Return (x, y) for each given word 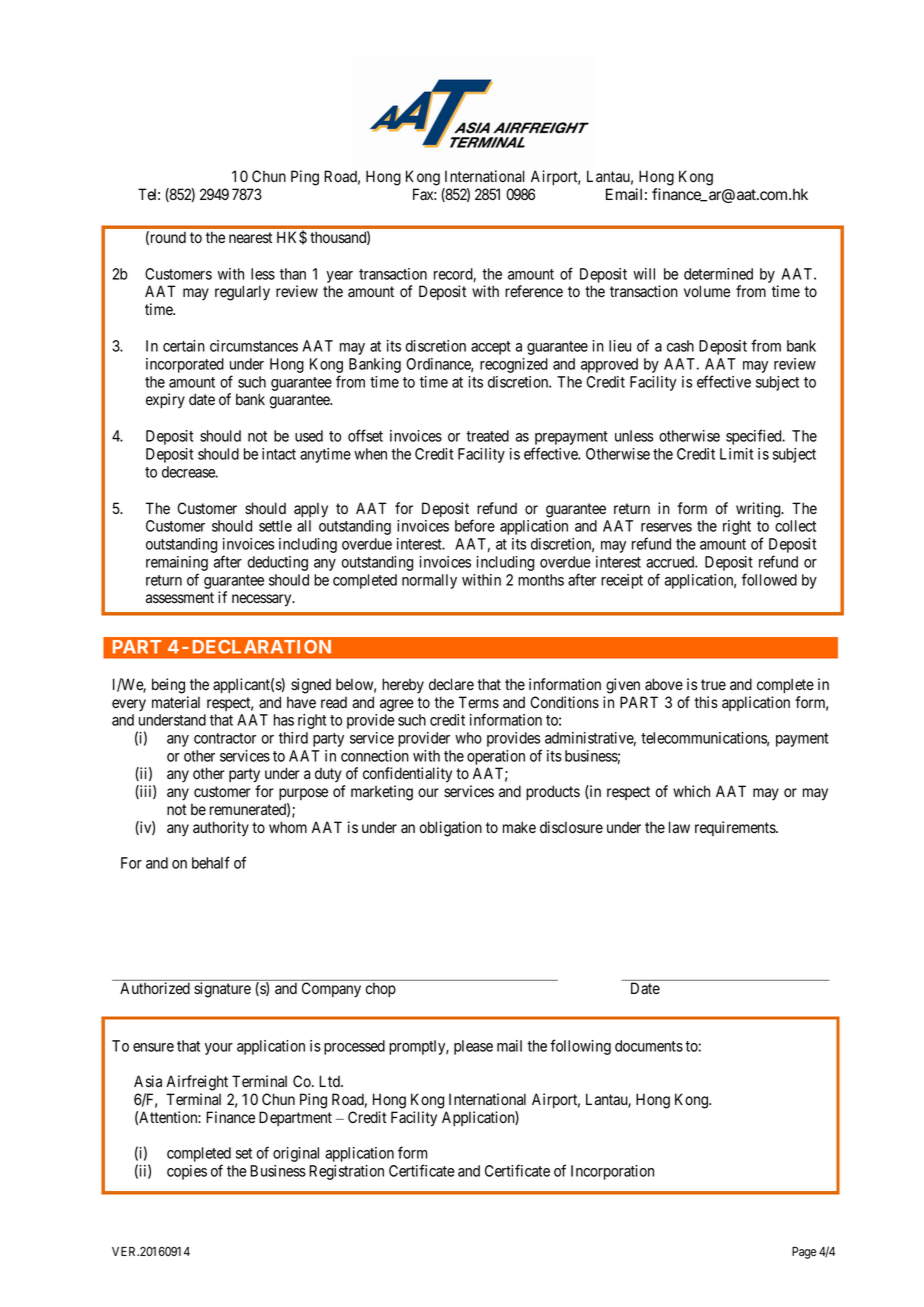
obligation (451, 829)
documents (649, 1046)
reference (534, 291)
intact (279, 454)
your (219, 1049)
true (713, 685)
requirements (736, 828)
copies (187, 1172)
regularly (242, 293)
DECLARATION (262, 647)
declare (451, 684)
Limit (736, 454)
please (473, 1047)
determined (718, 274)
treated (487, 436)
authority (221, 828)
